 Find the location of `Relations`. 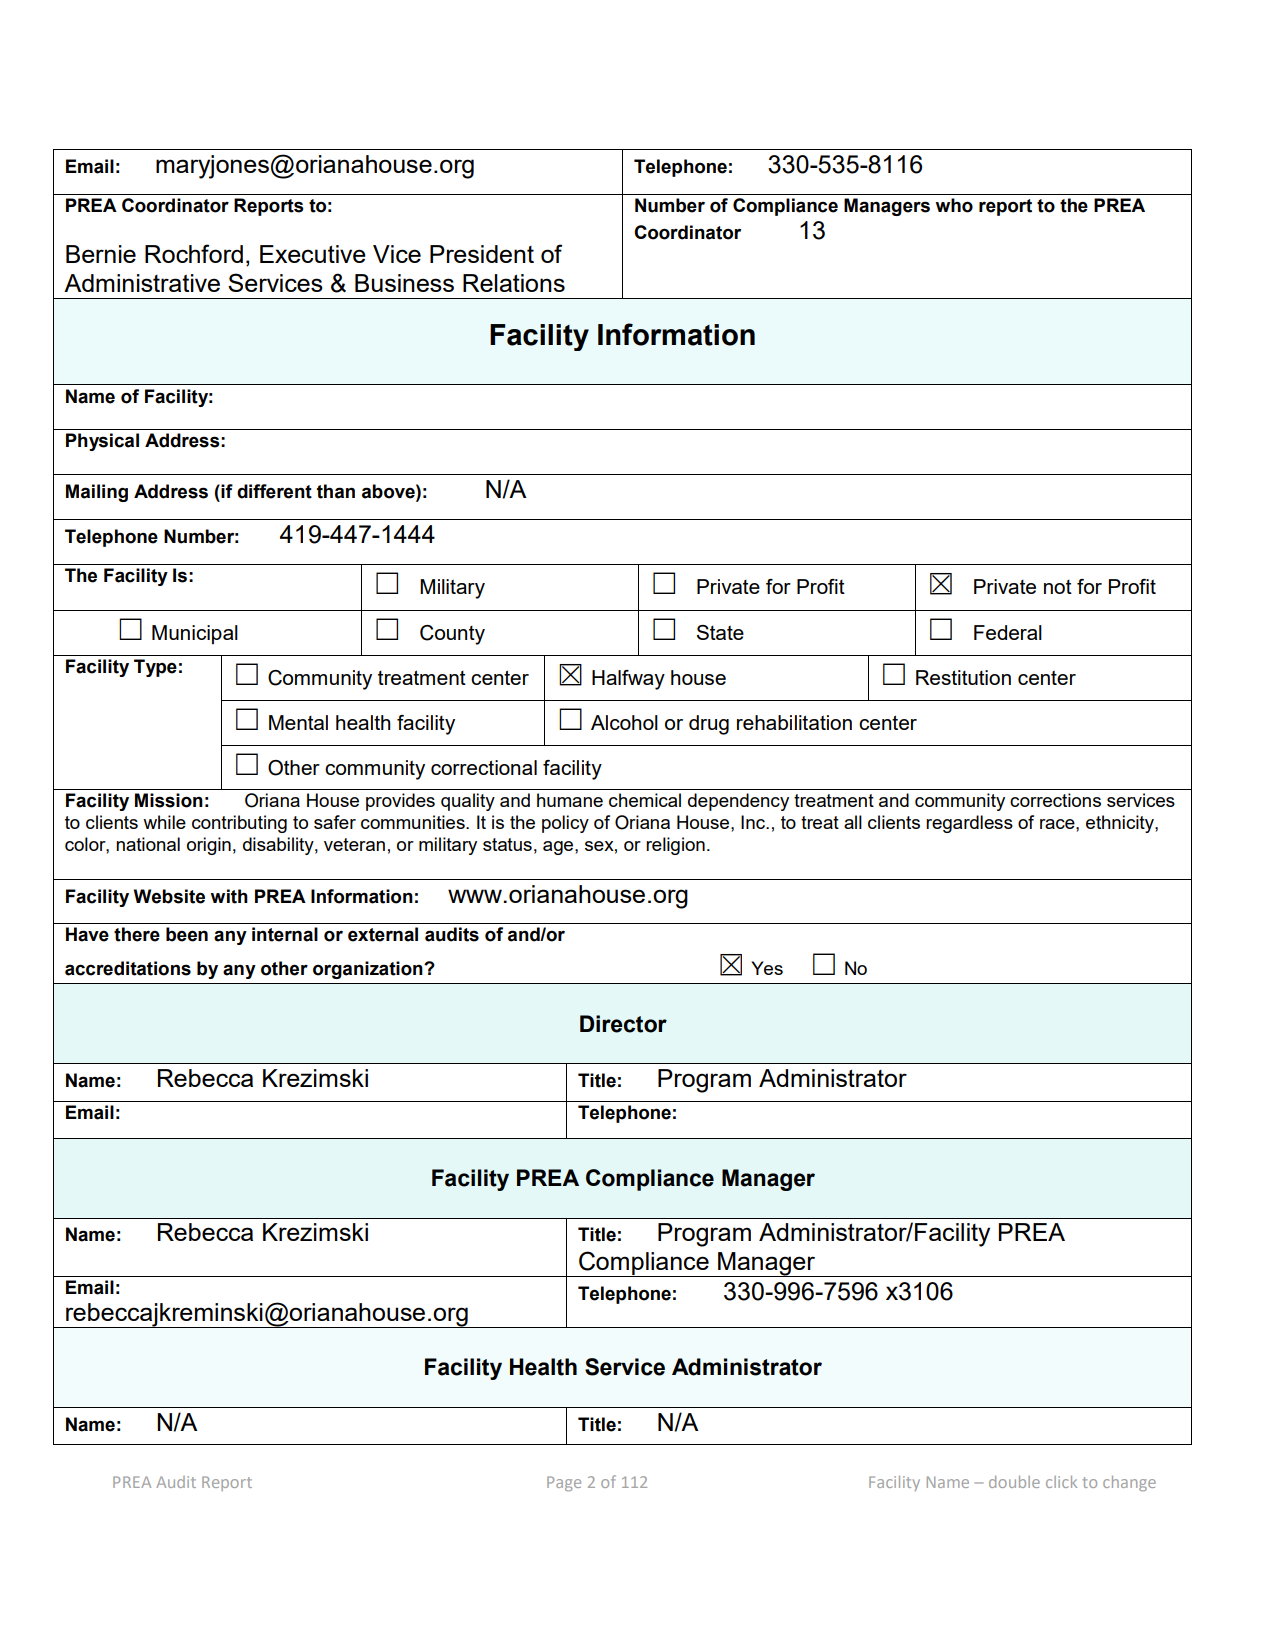

Relations is located at coordinates (514, 283).
